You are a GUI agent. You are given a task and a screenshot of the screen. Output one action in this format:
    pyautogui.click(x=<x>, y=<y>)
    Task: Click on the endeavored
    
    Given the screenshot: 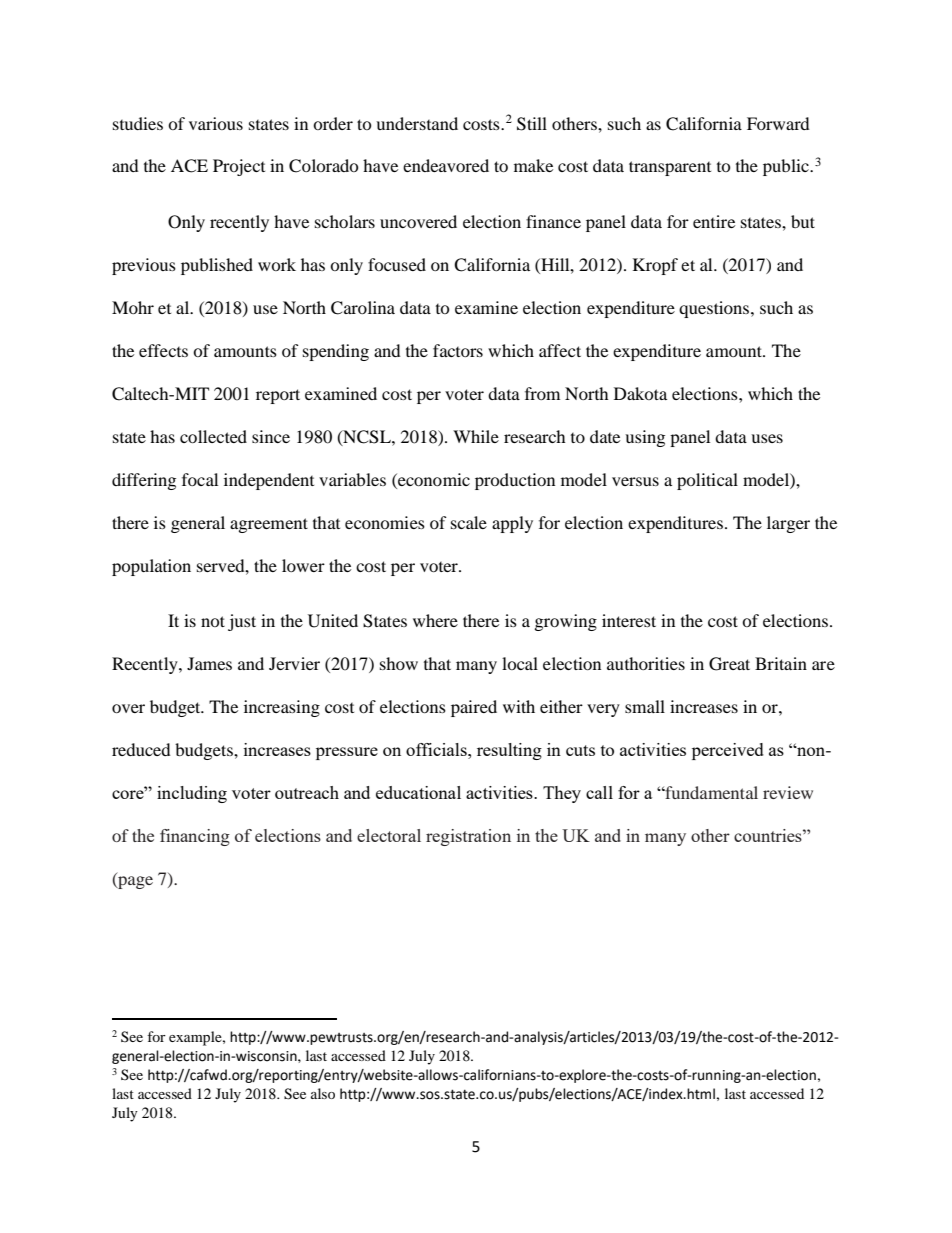 What is the action you would take?
    pyautogui.click(x=446, y=165)
